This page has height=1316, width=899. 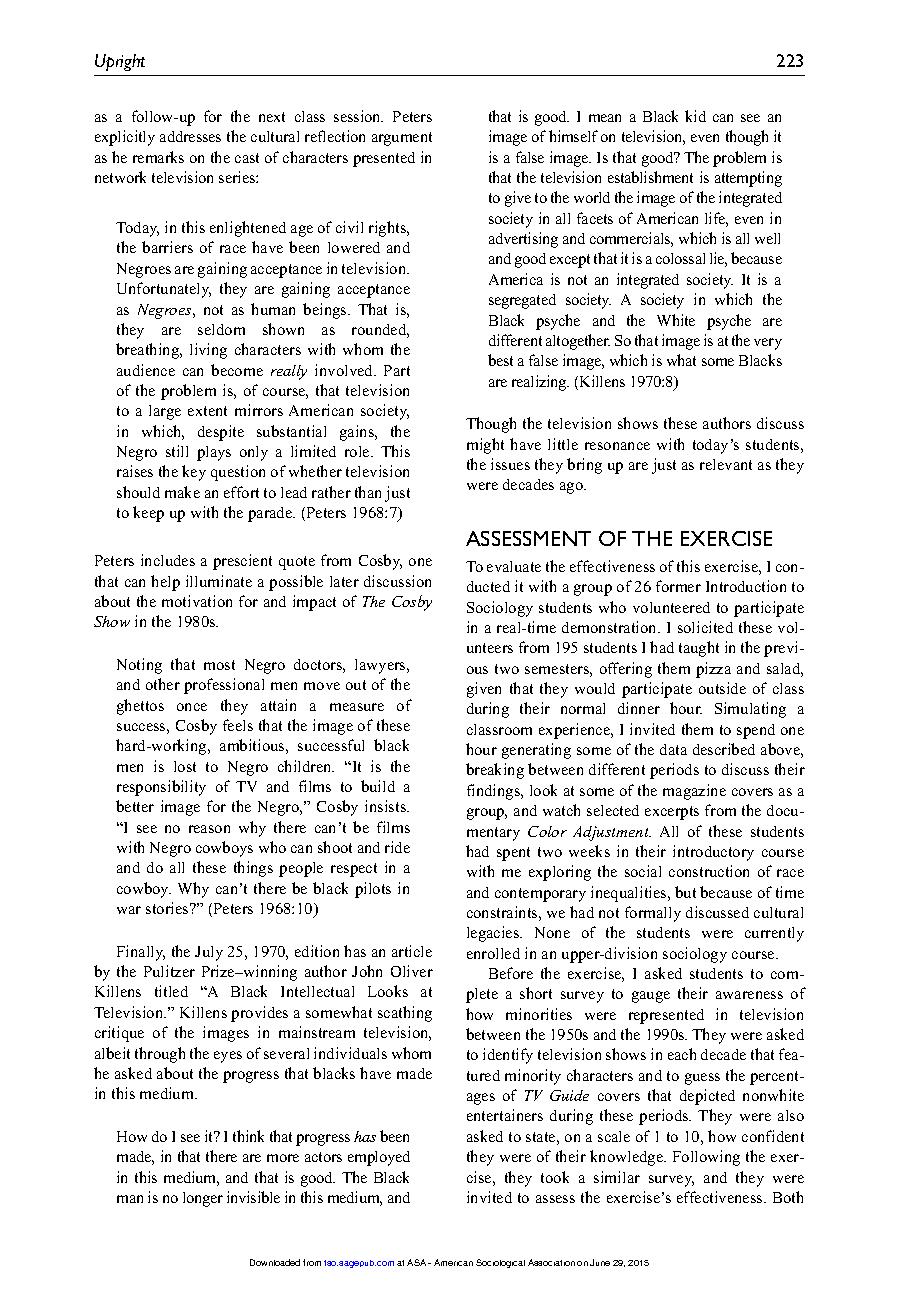 What do you see at coordinates (402, 139) in the page?
I see `argument` at bounding box center [402, 139].
